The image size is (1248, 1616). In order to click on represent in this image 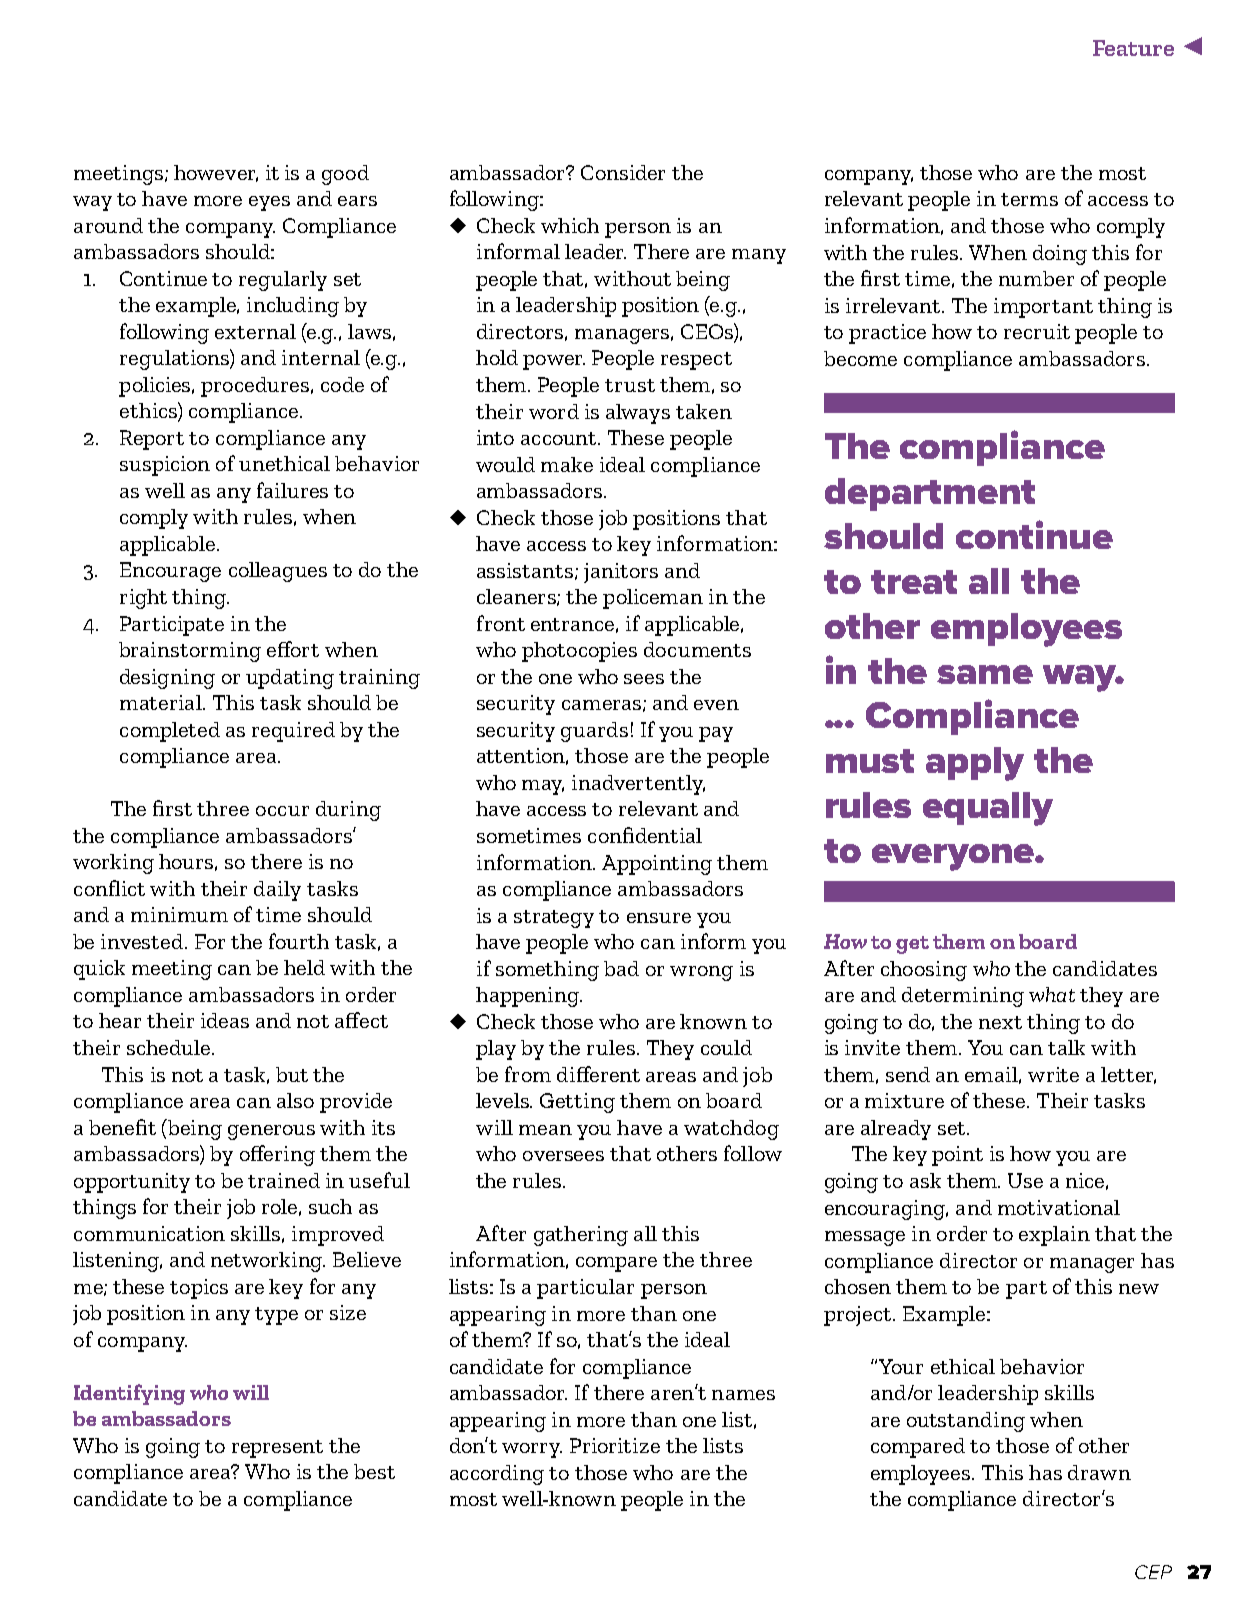, I will do `click(277, 1449)`.
